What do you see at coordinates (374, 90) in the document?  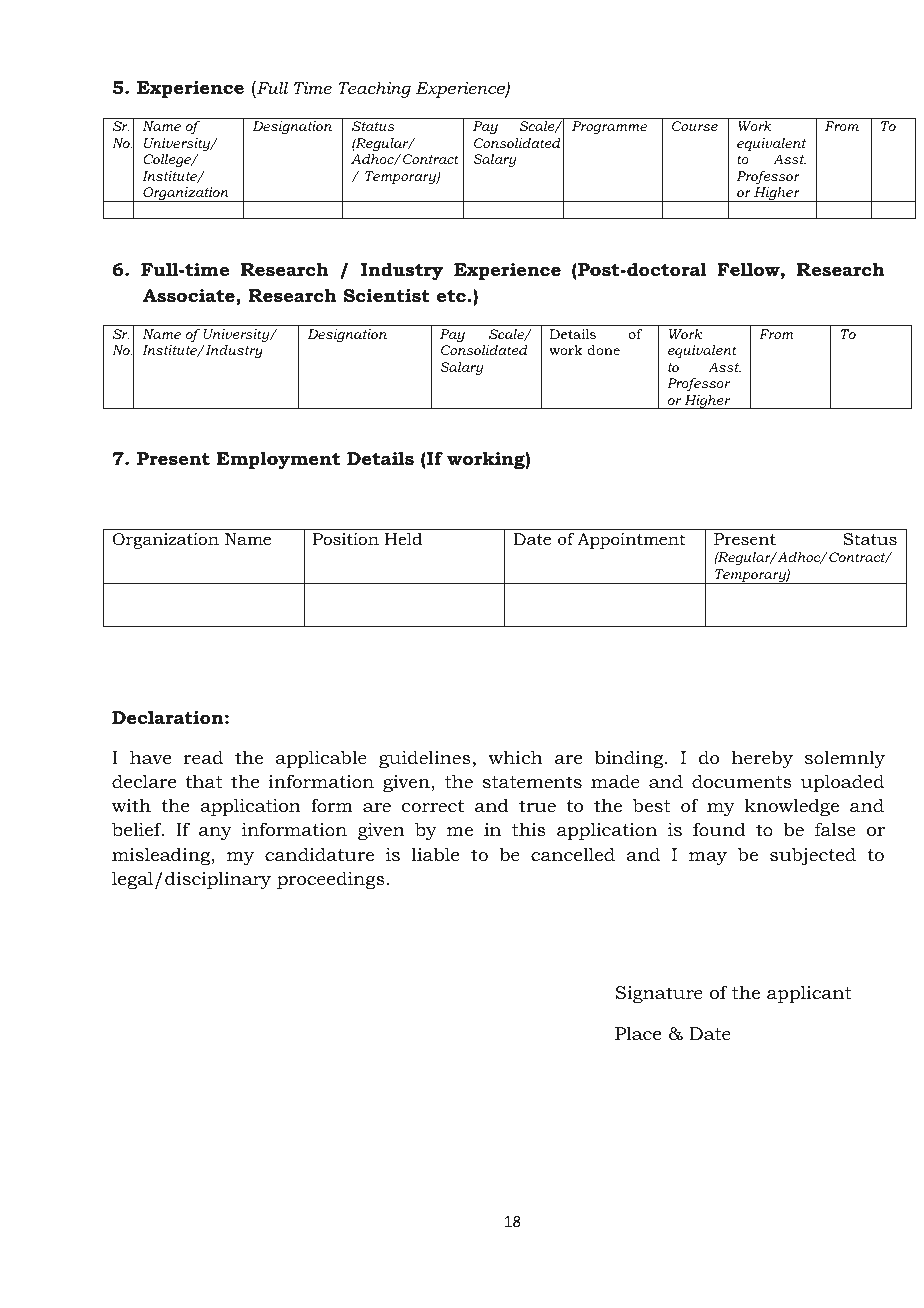 I see `Teaching` at bounding box center [374, 90].
